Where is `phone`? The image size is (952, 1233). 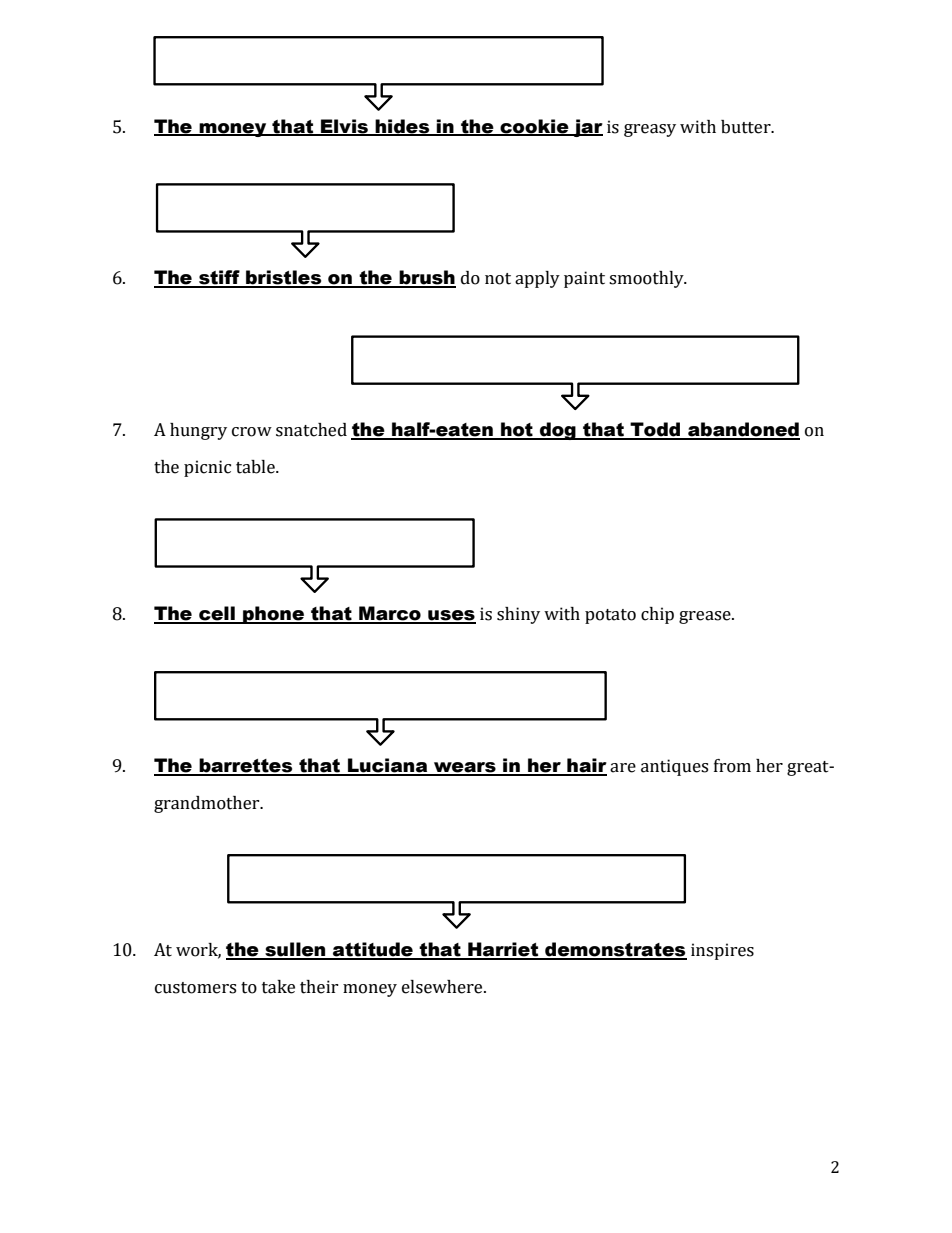 phone is located at coordinates (273, 615).
